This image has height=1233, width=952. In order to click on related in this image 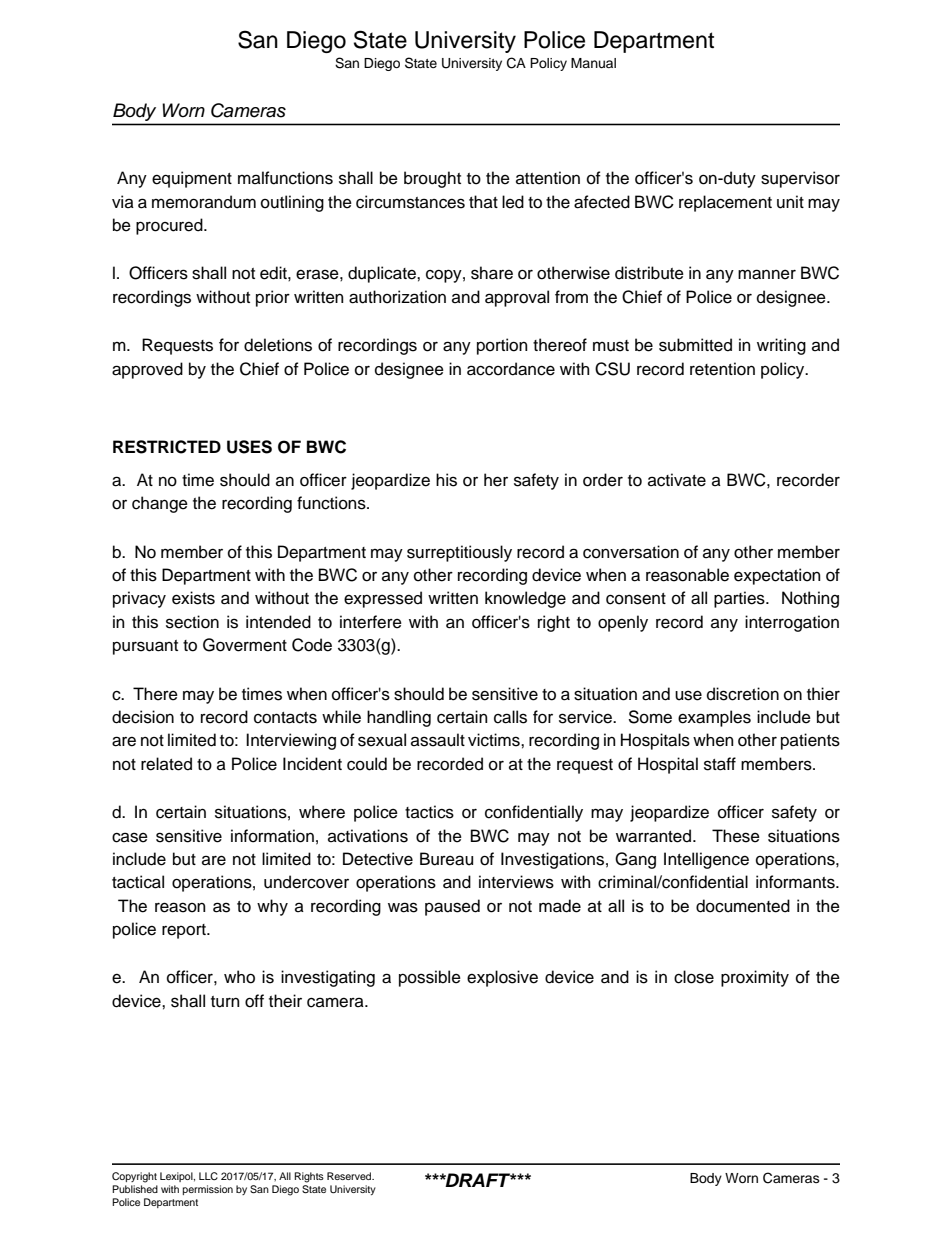, I will do `click(166, 764)`.
